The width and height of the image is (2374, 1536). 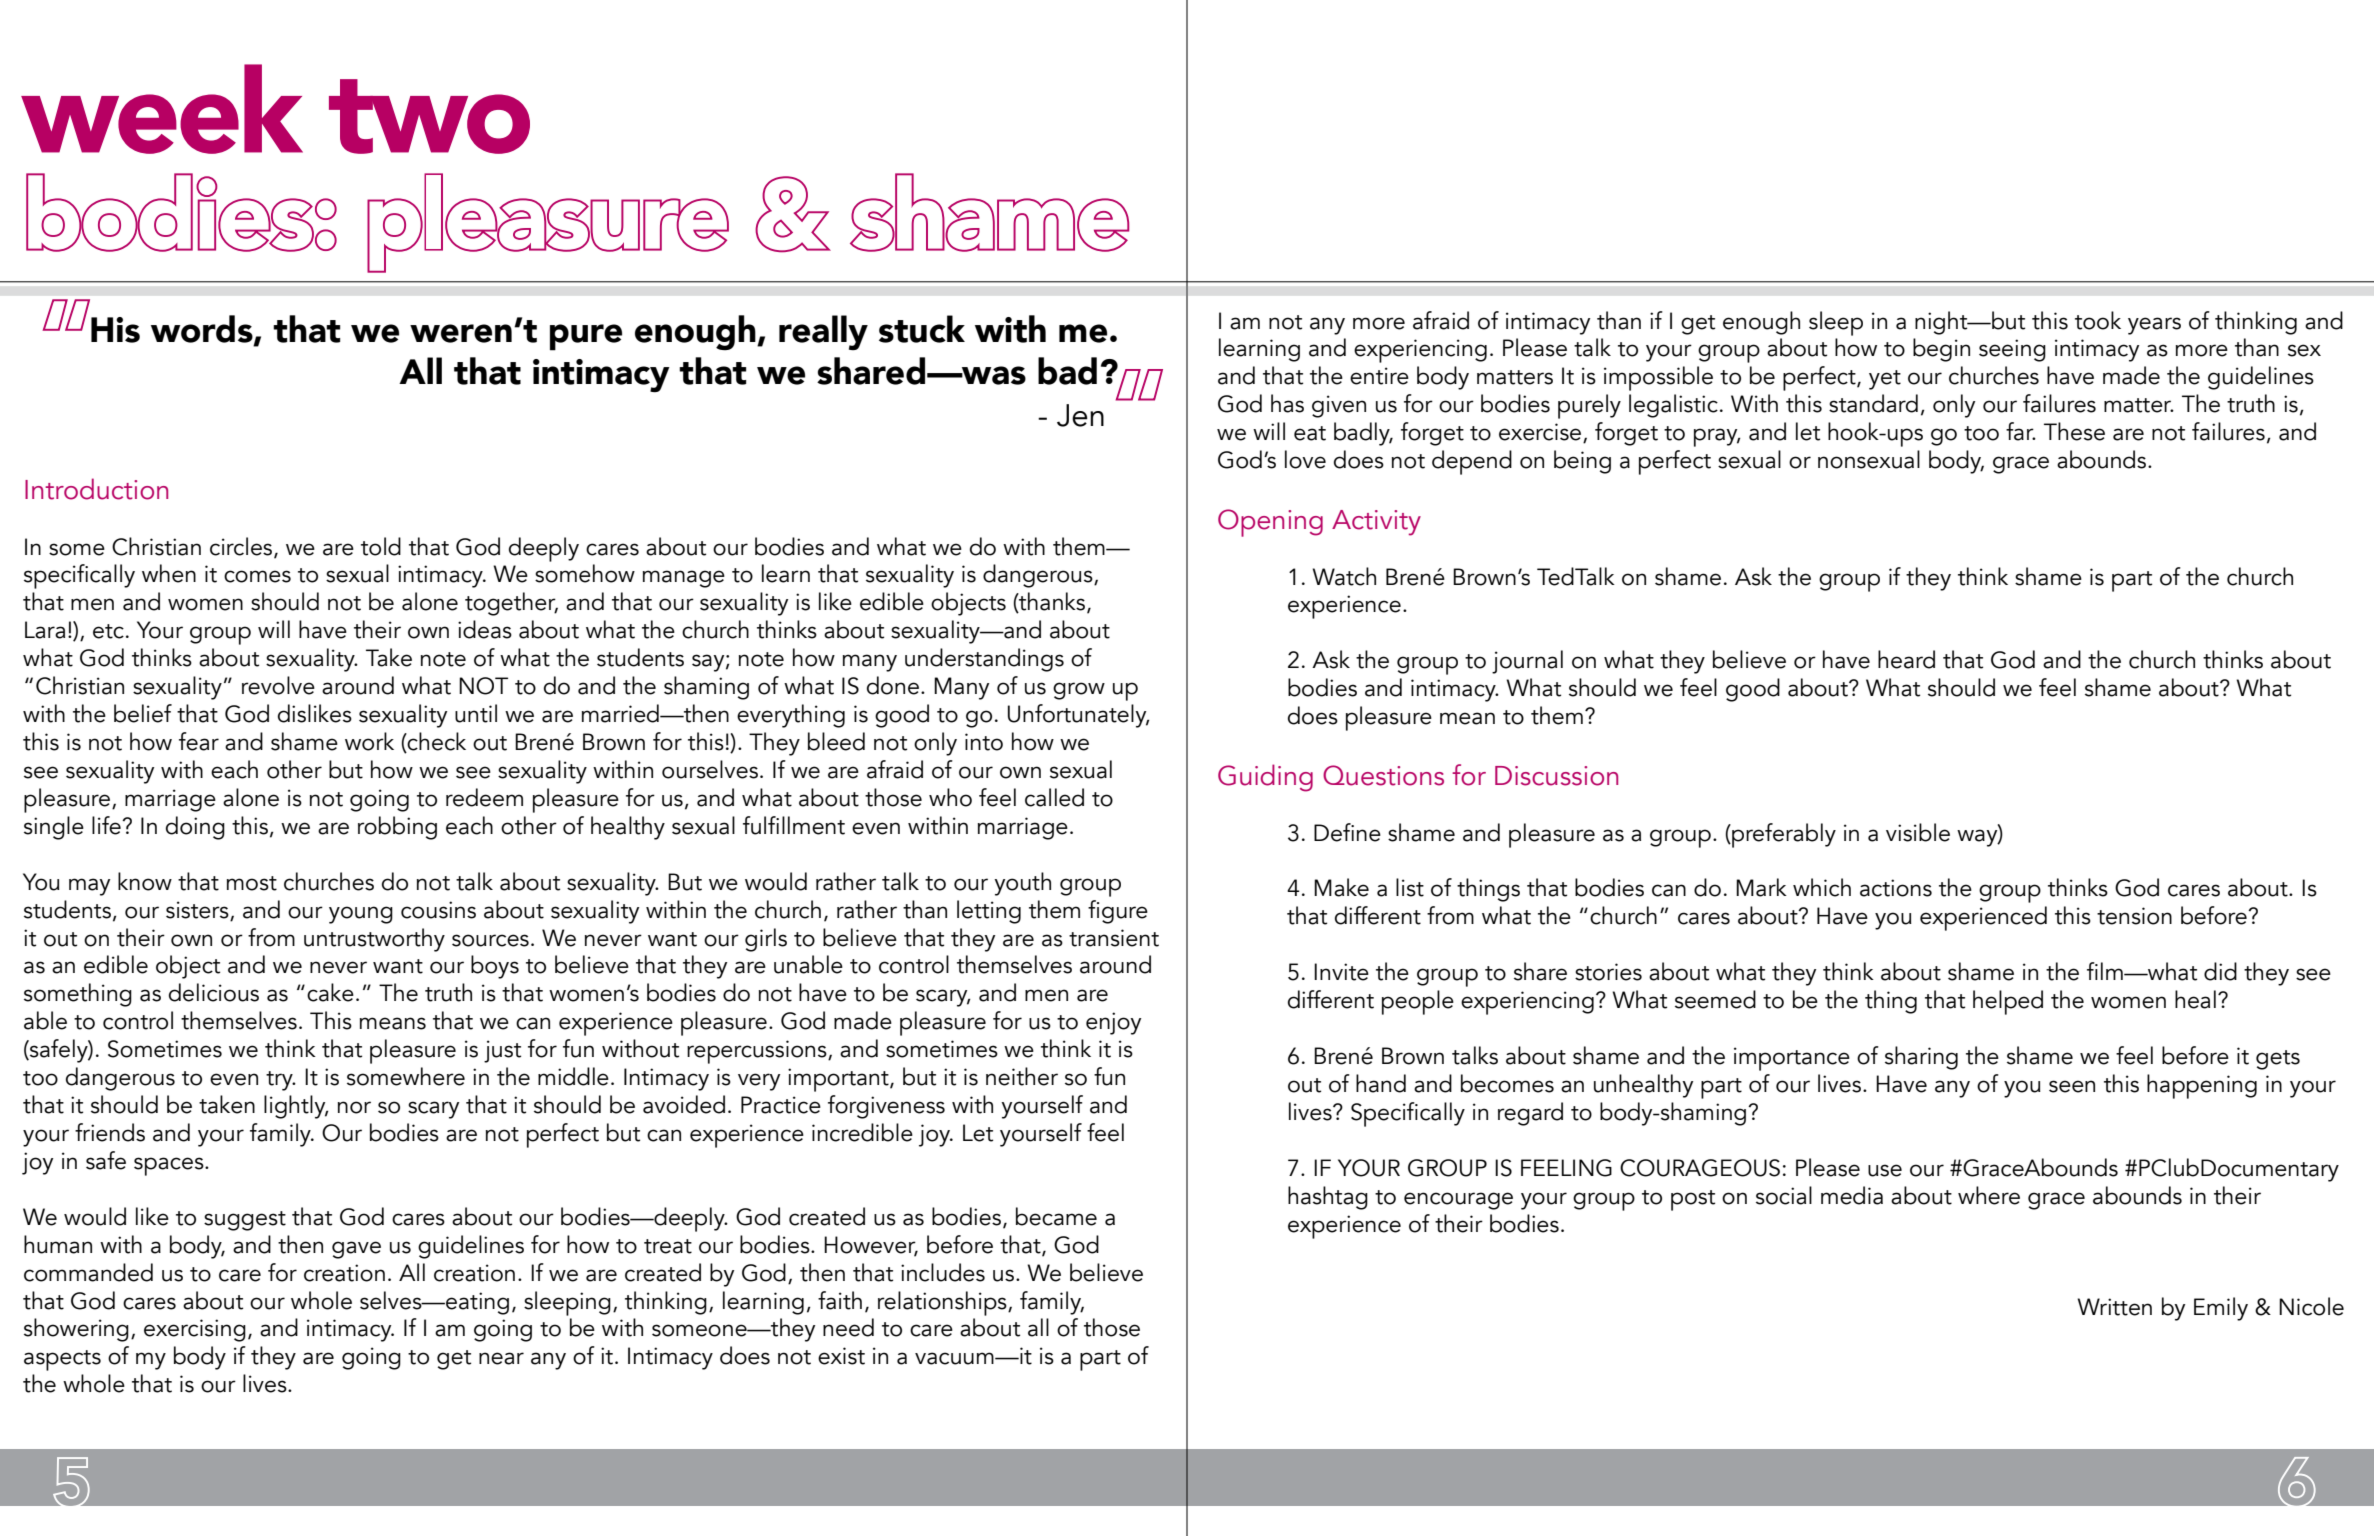 I want to click on week, so click(x=162, y=109).
